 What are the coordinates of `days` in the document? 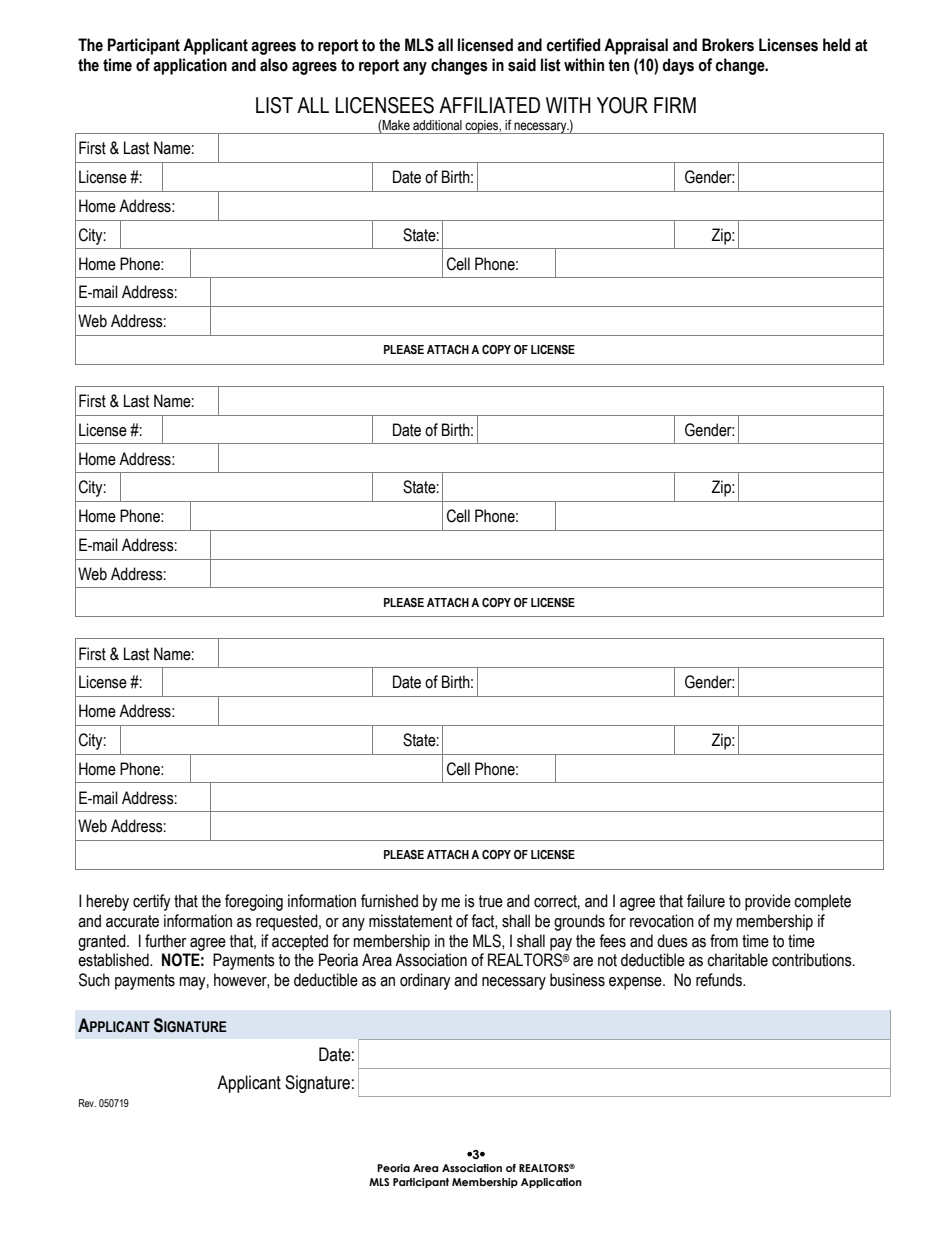 It's located at (678, 66).
